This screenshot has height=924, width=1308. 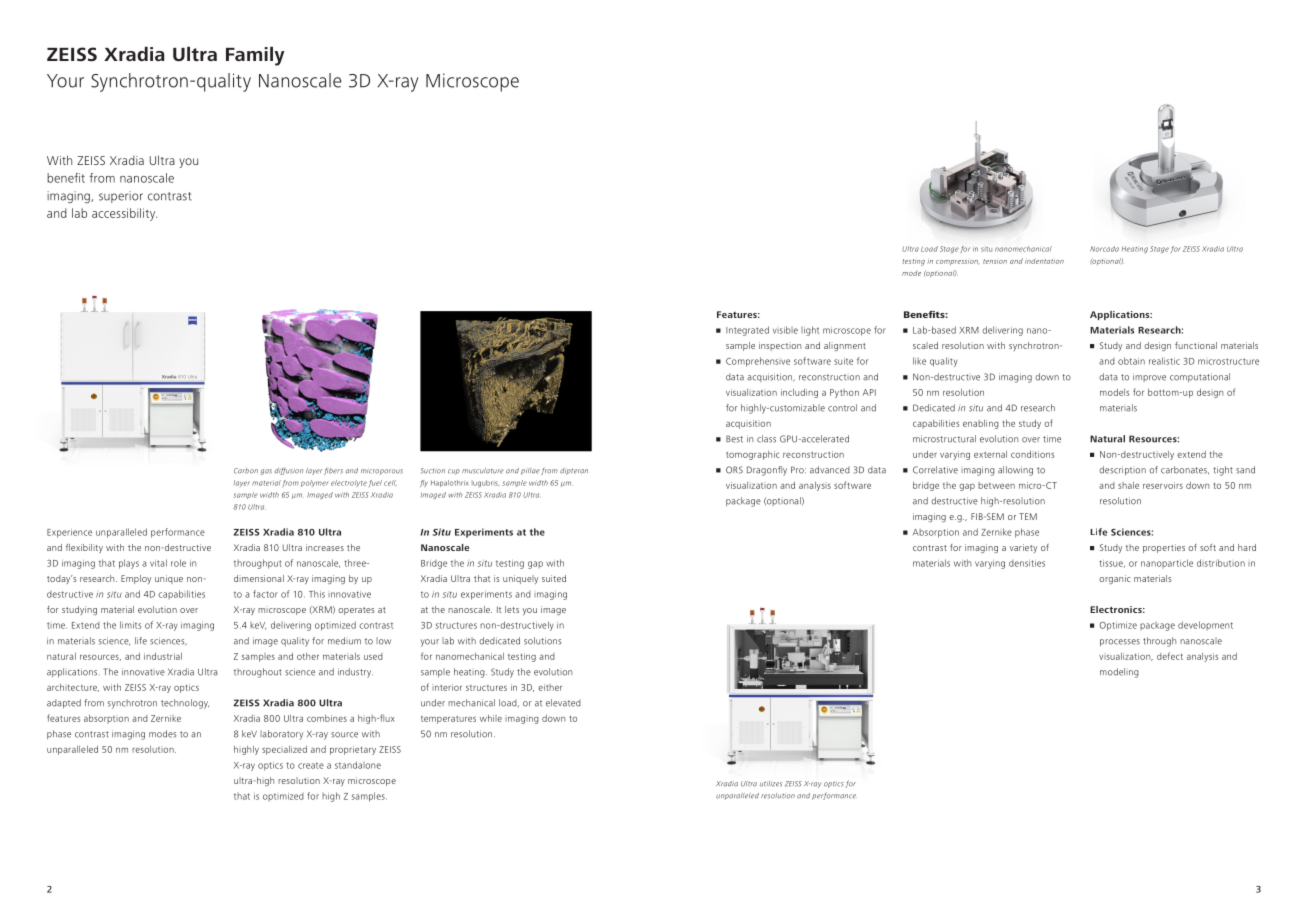 What do you see at coordinates (734, 439) in the screenshot?
I see `Best` at bounding box center [734, 439].
